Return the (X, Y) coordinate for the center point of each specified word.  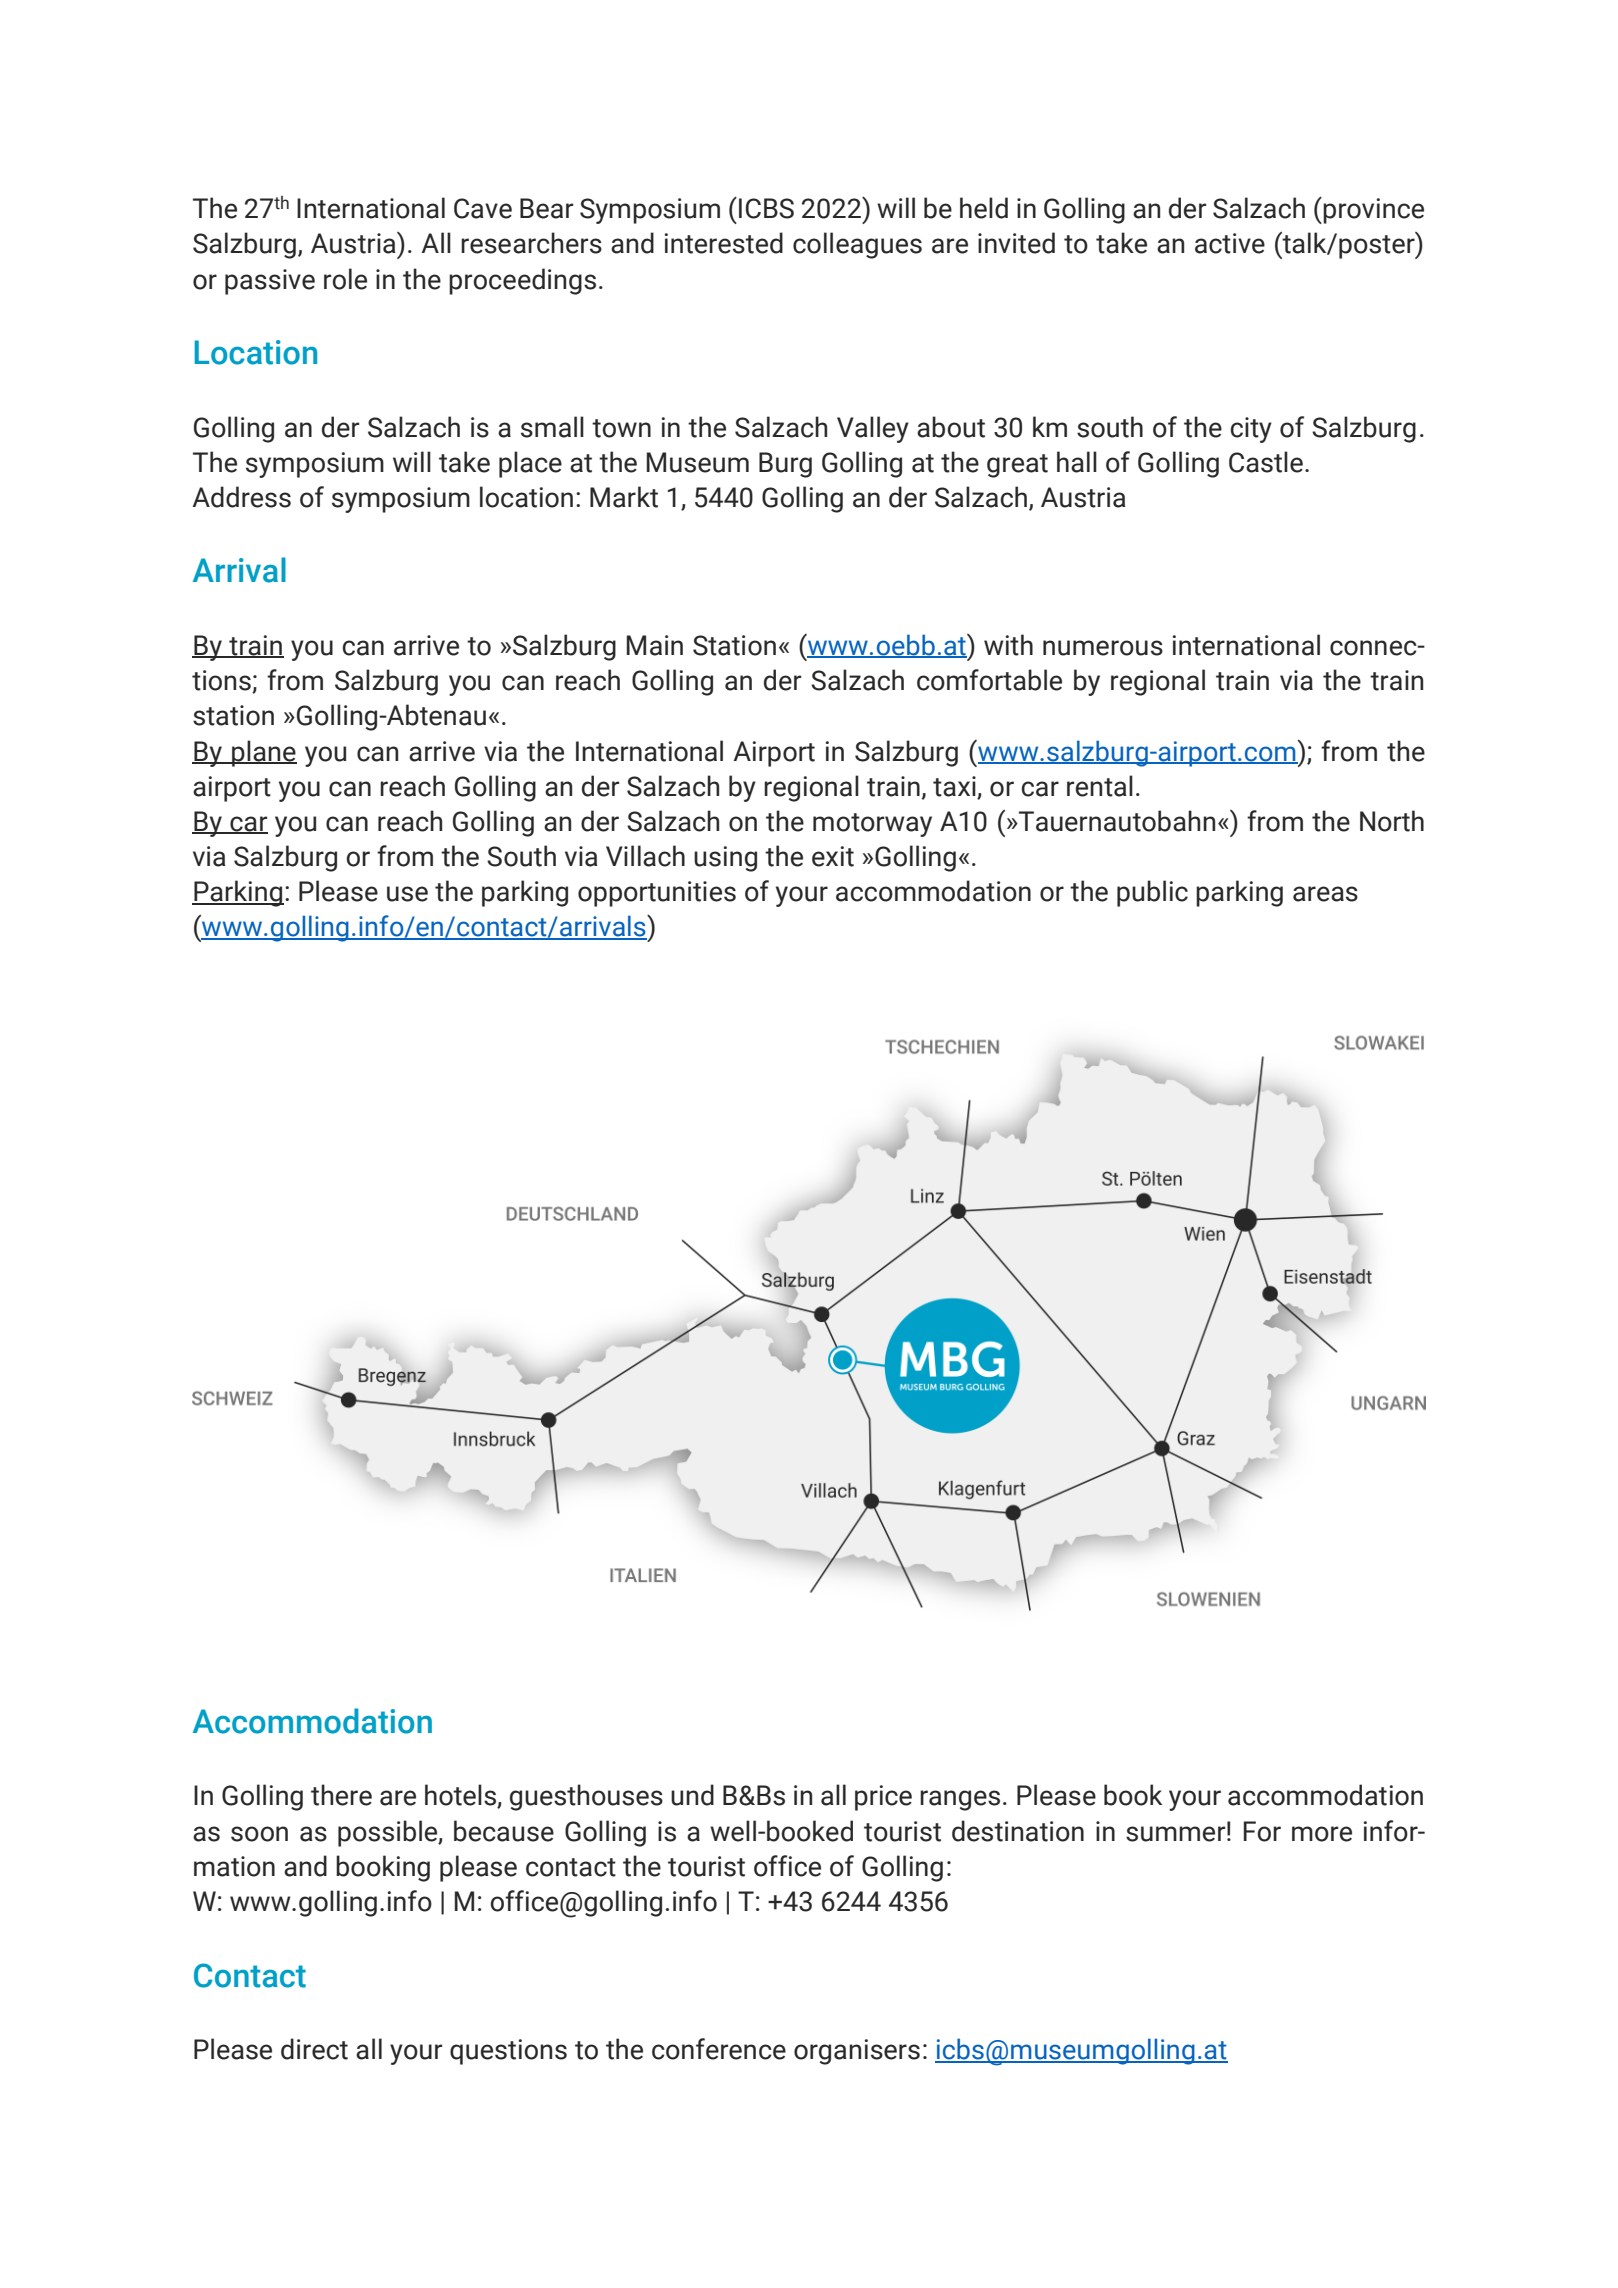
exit (833, 856)
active (1230, 243)
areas (1325, 894)
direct (314, 2049)
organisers (857, 2052)
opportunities (657, 894)
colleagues (857, 245)
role (345, 279)
